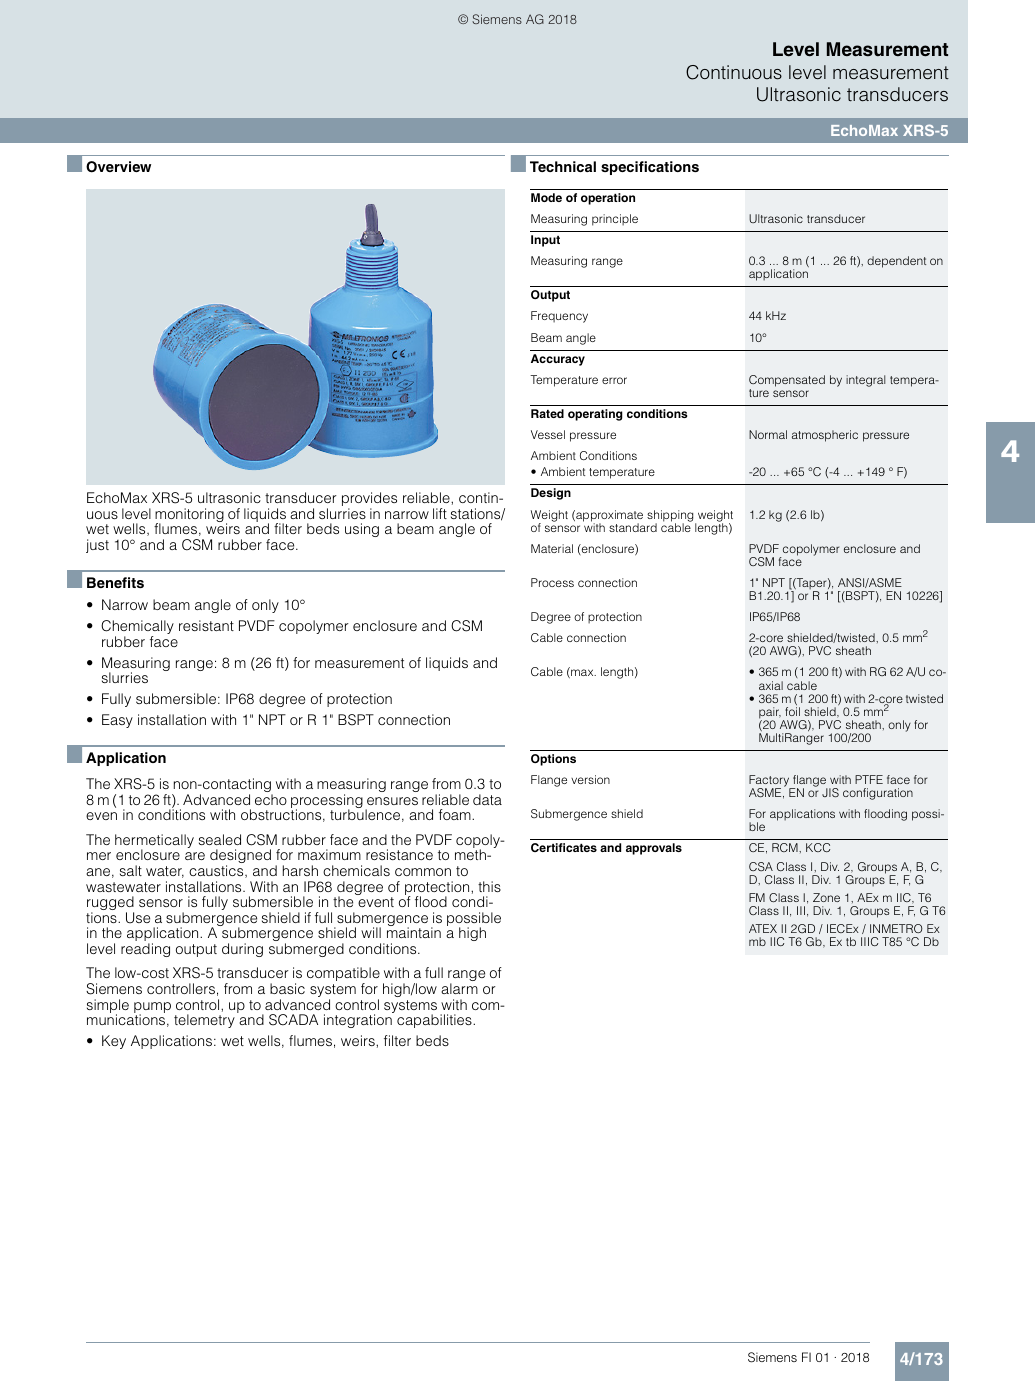 The image size is (1035, 1381). I want to click on this, so click(489, 886).
